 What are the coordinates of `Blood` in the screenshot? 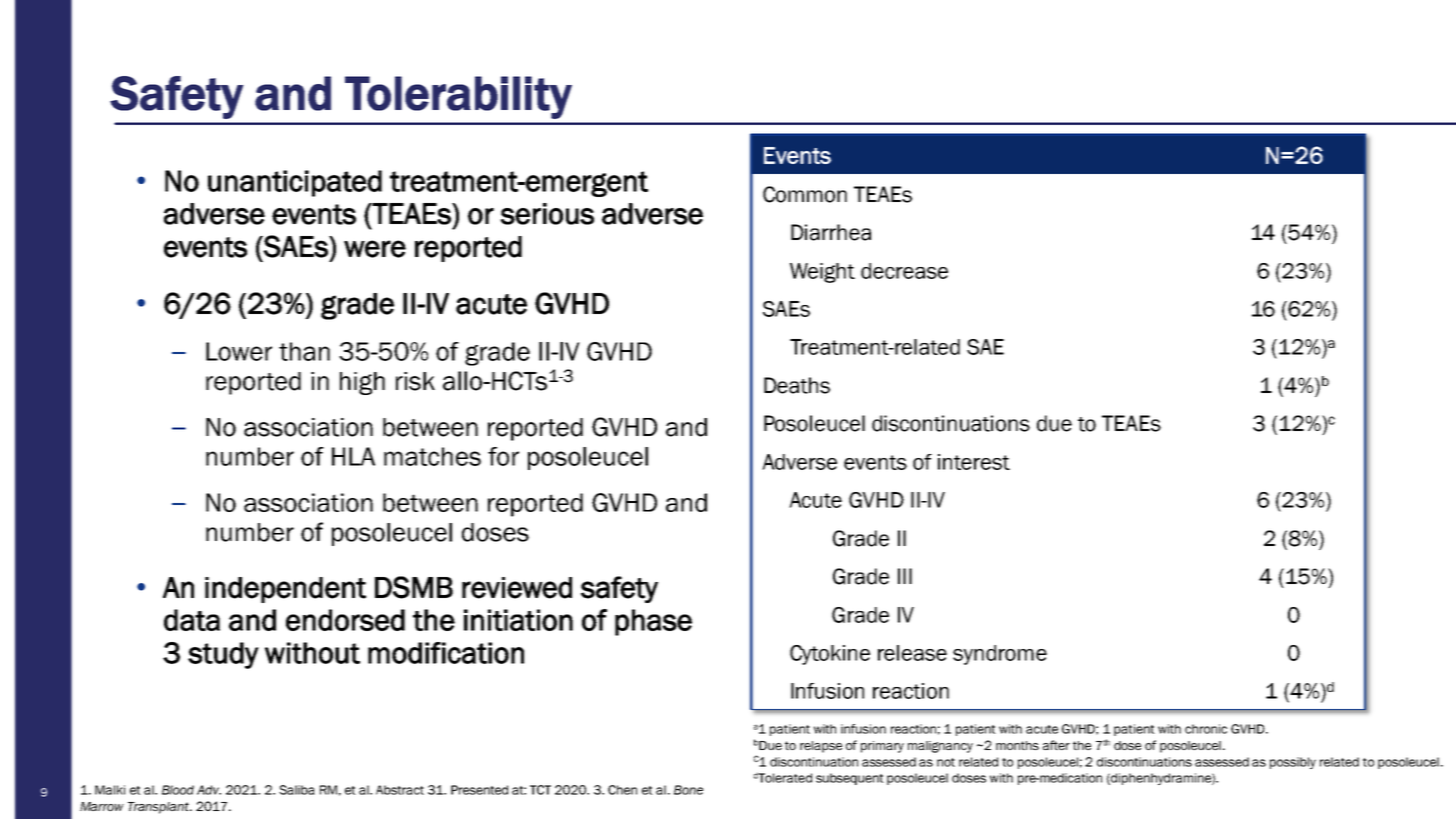 It's located at (178, 790).
